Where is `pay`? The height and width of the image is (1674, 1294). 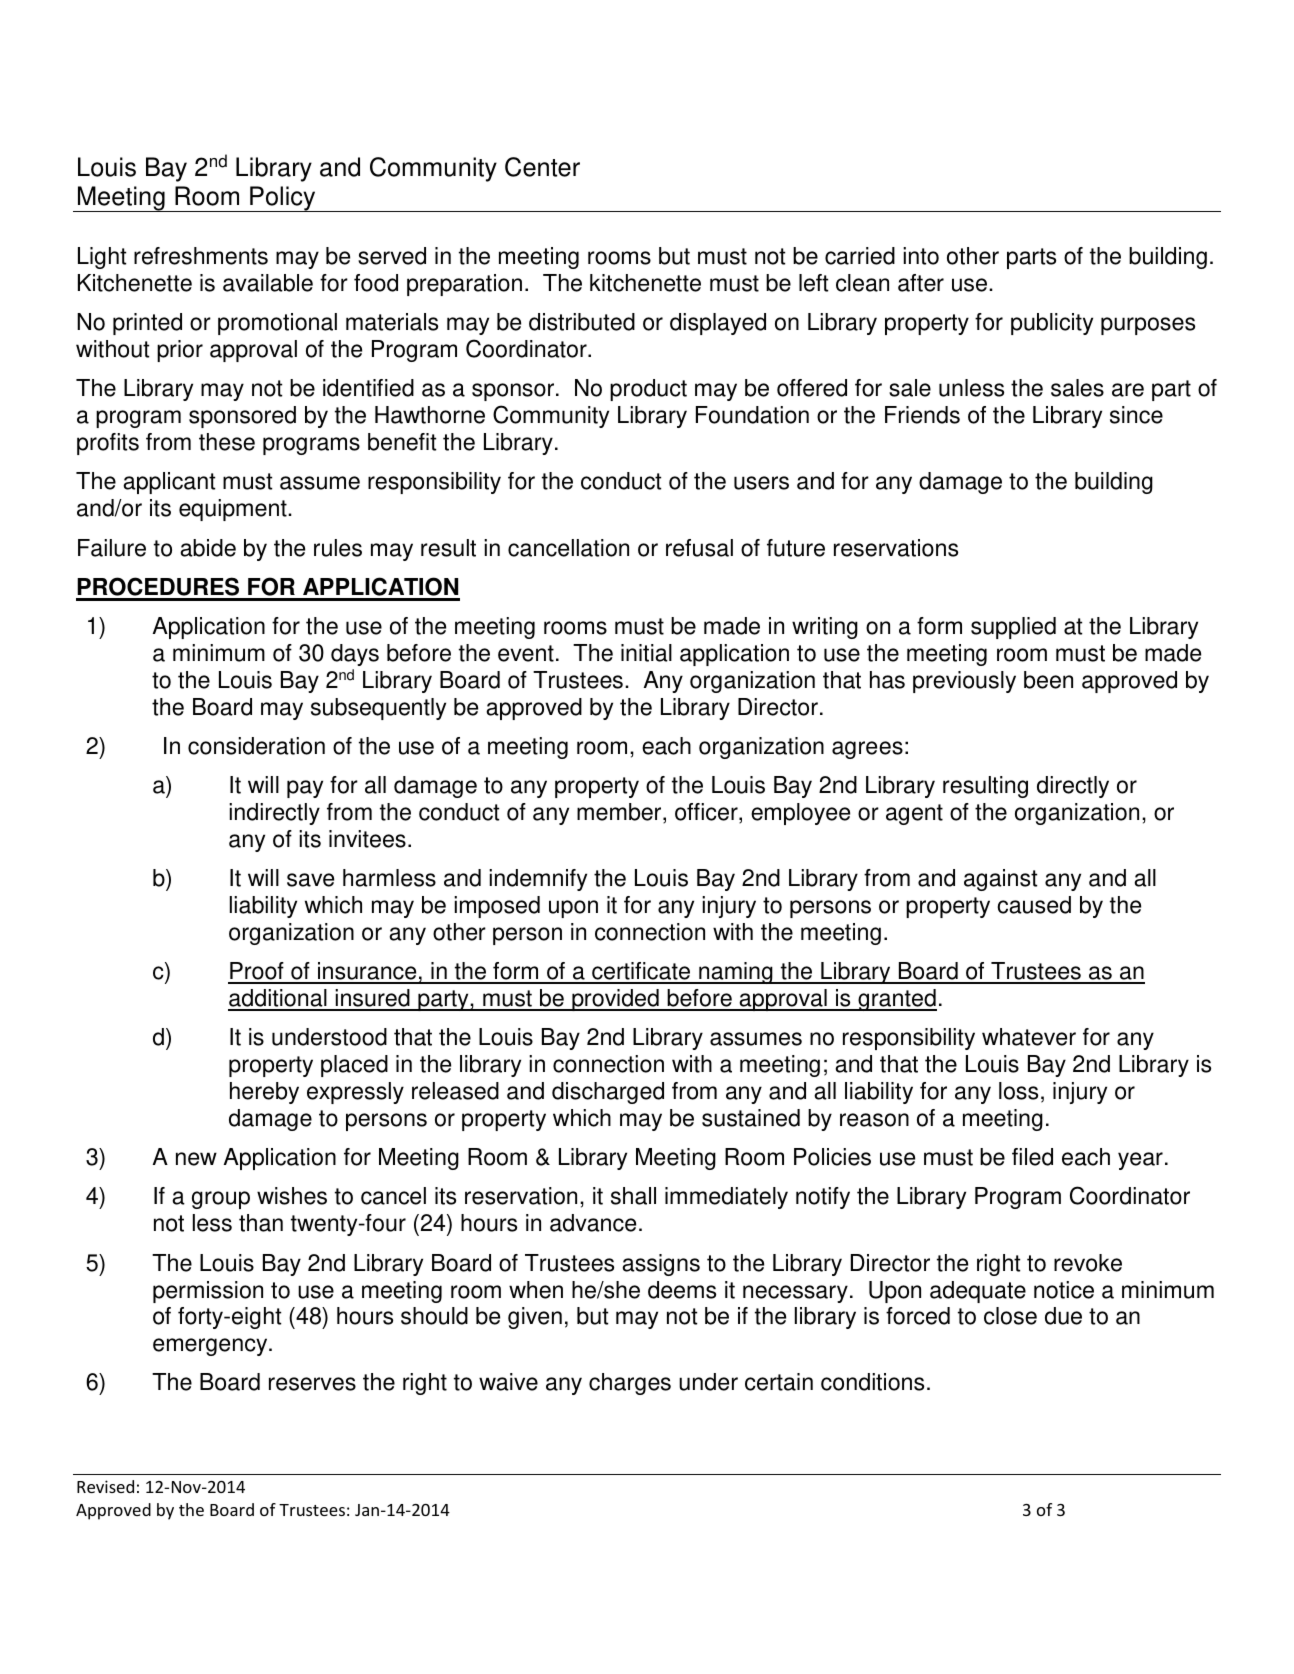
pay is located at coordinates (305, 789).
